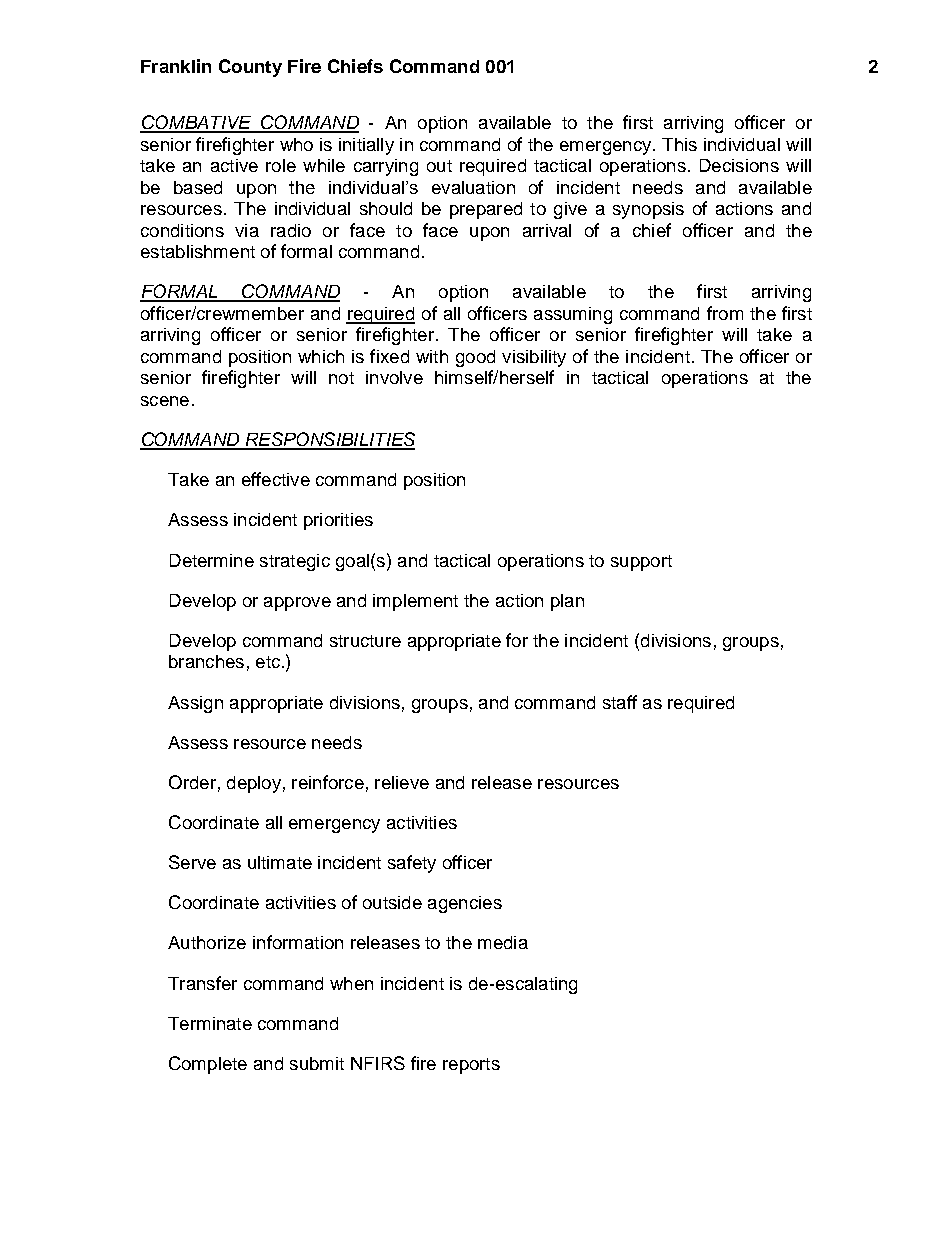 Image resolution: width=952 pixels, height=1233 pixels. I want to click on County, so click(250, 68).
